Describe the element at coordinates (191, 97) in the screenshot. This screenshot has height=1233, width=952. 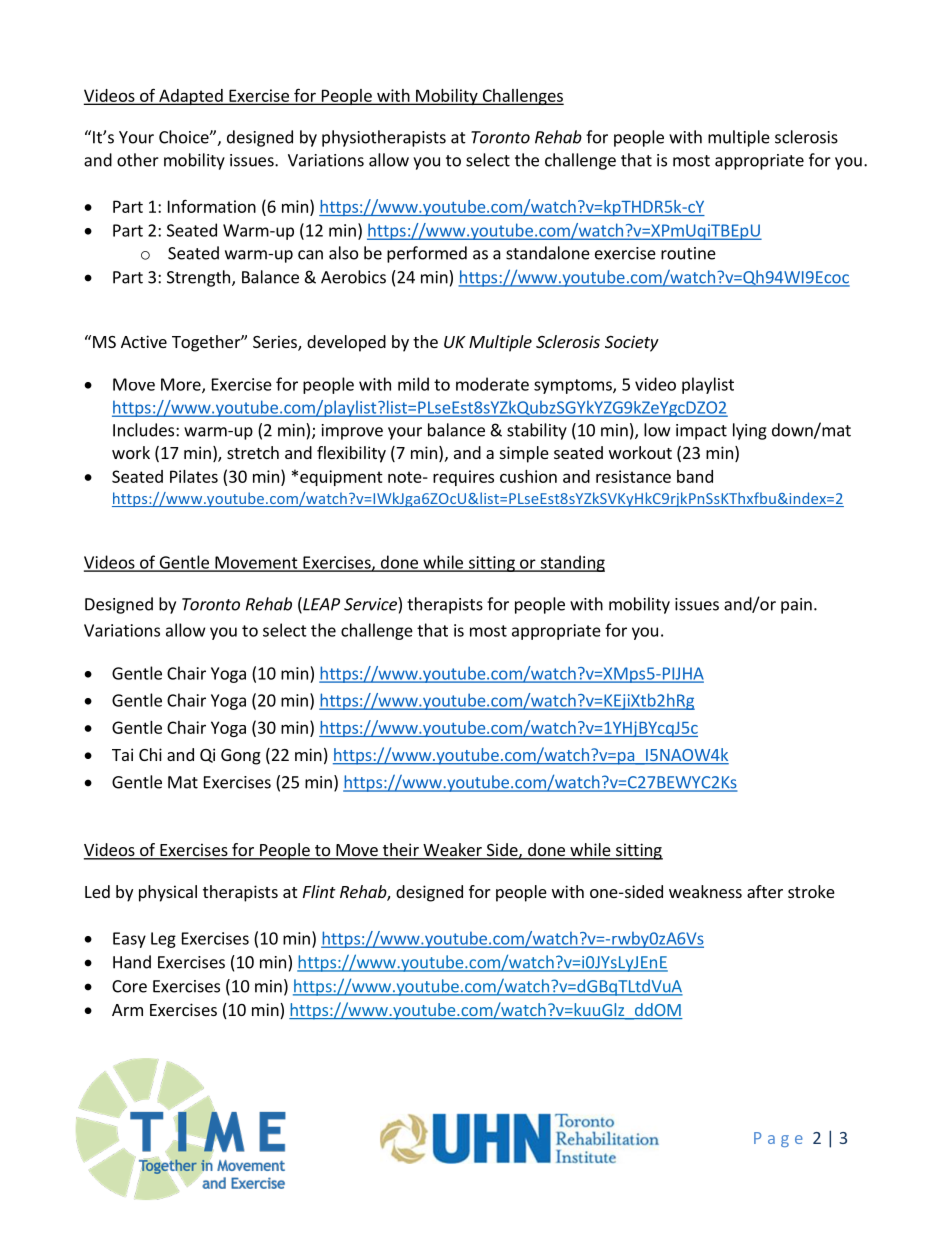
I see `Adapted` at that location.
